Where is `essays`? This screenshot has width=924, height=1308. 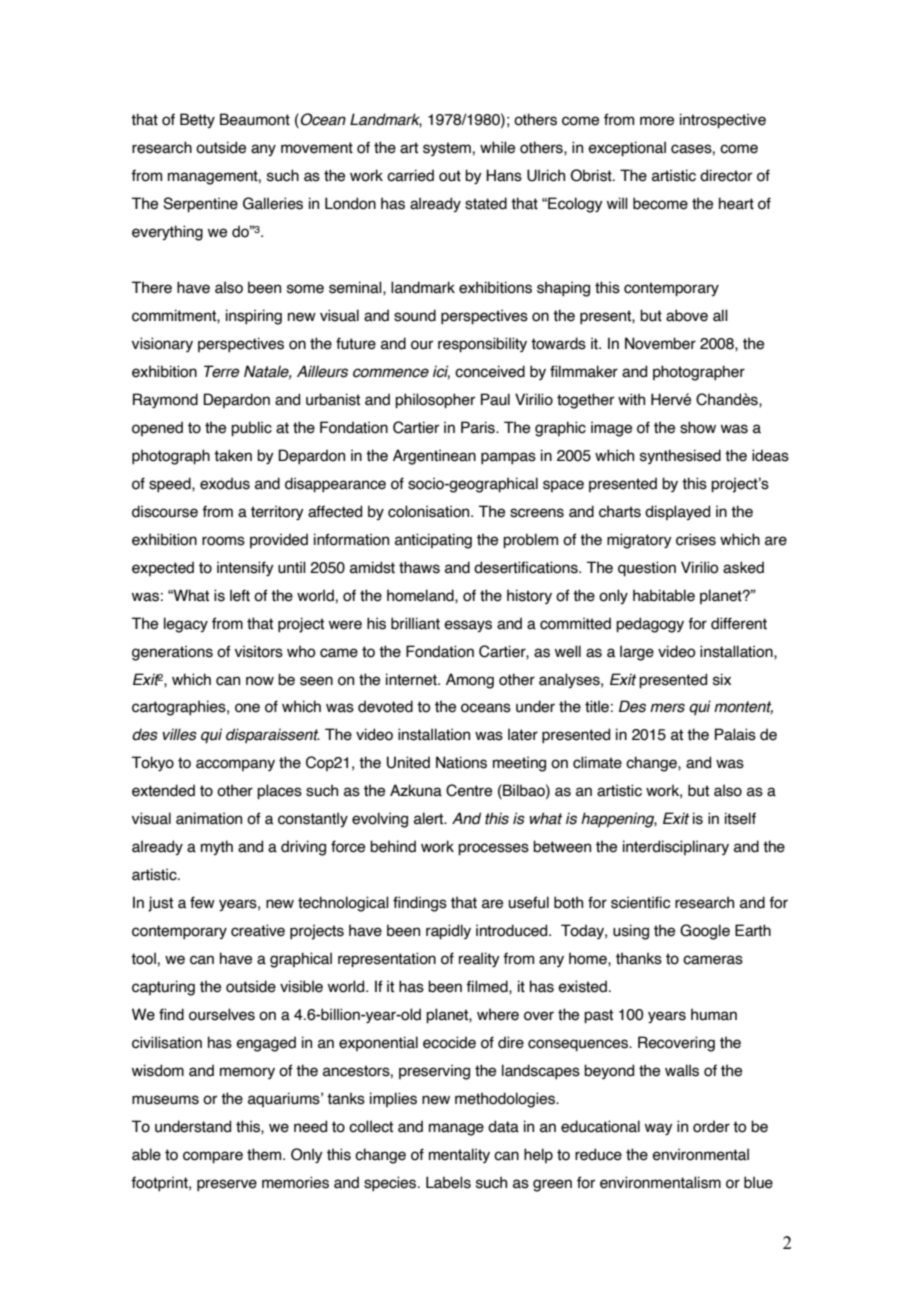 essays is located at coordinates (468, 626).
